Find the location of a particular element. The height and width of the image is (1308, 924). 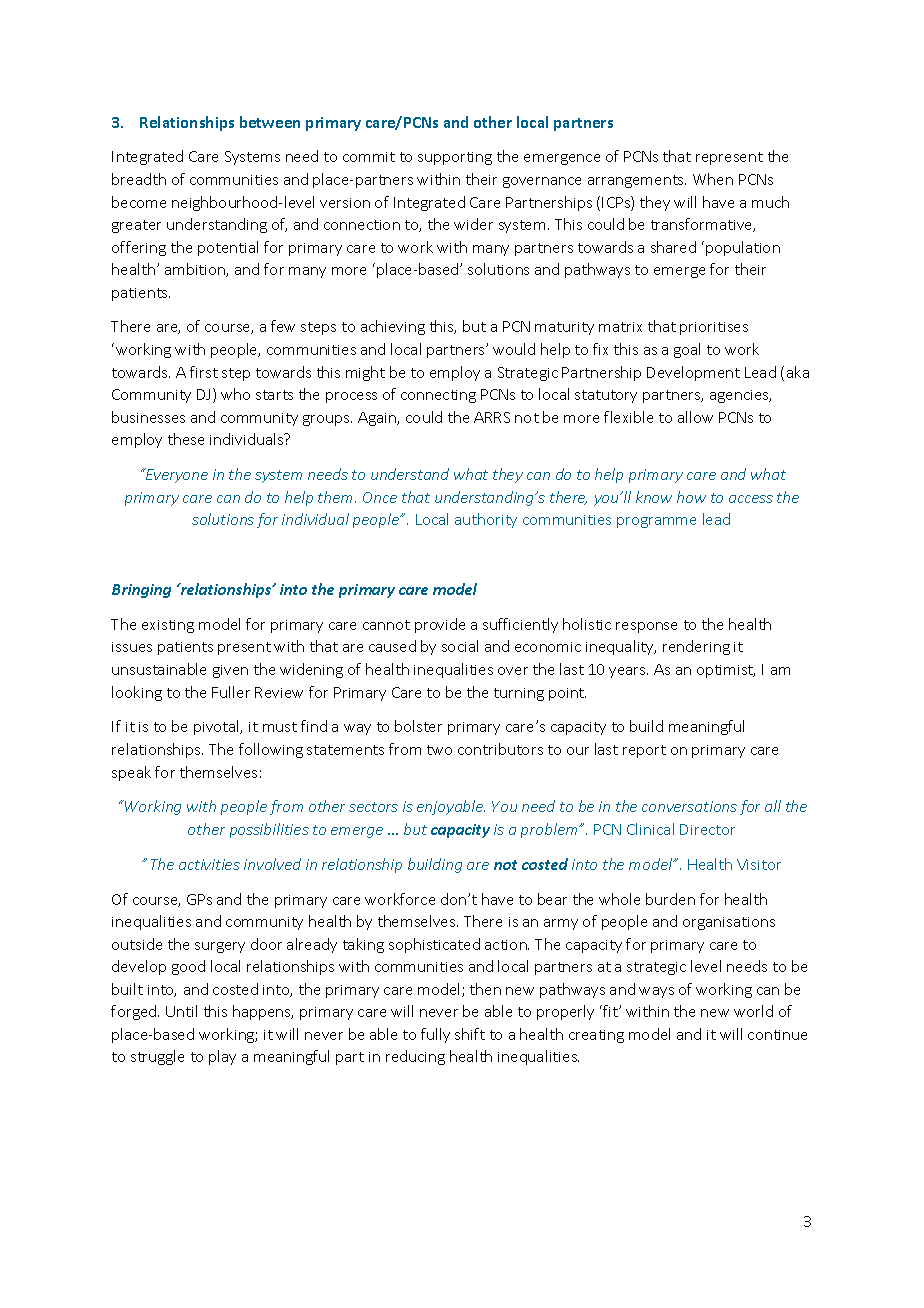

connecting is located at coordinates (438, 396).
